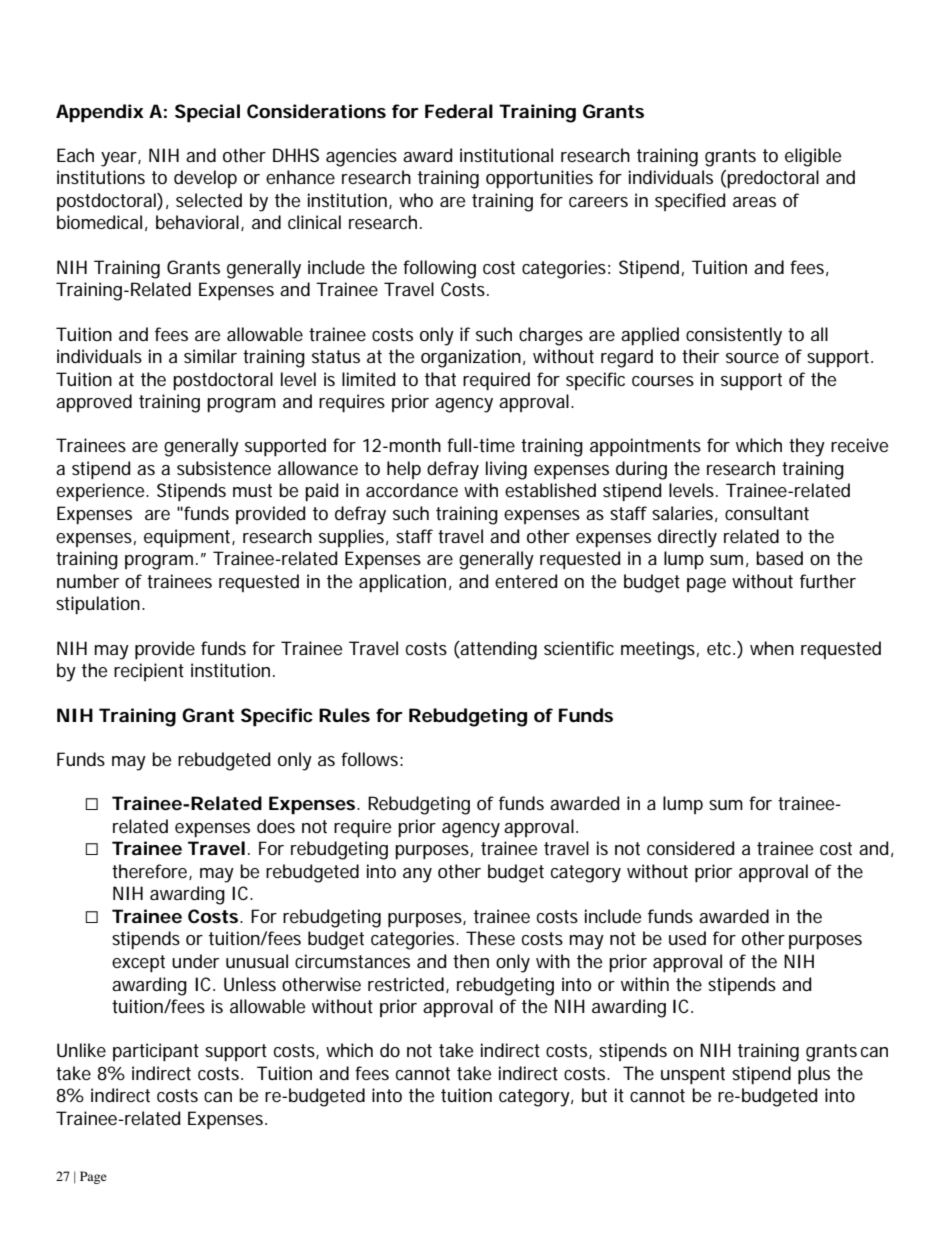 The height and width of the document is (1233, 952). I want to click on Federal, so click(459, 111).
